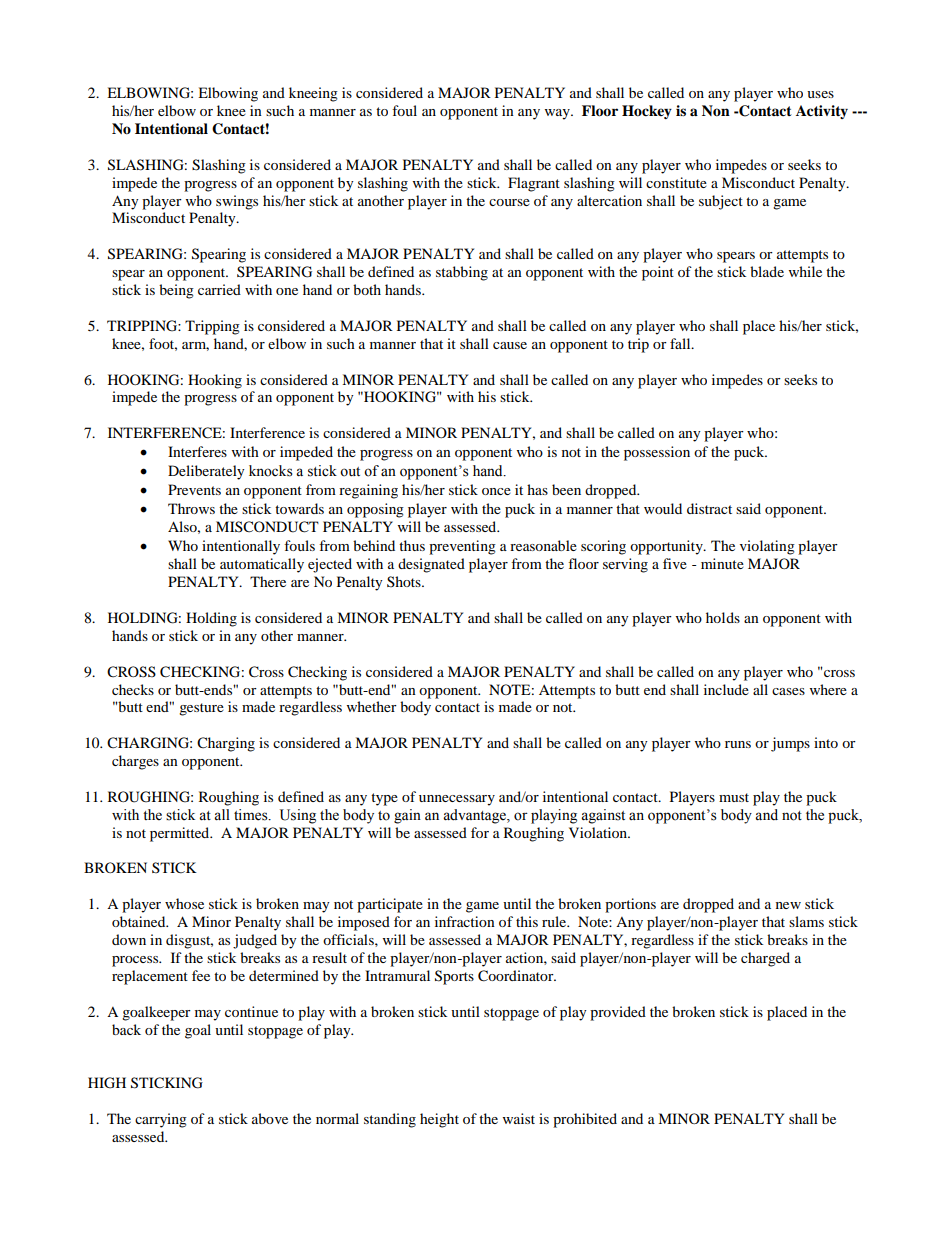  Describe the element at coordinates (237, 202) in the screenshot. I see `swings` at that location.
